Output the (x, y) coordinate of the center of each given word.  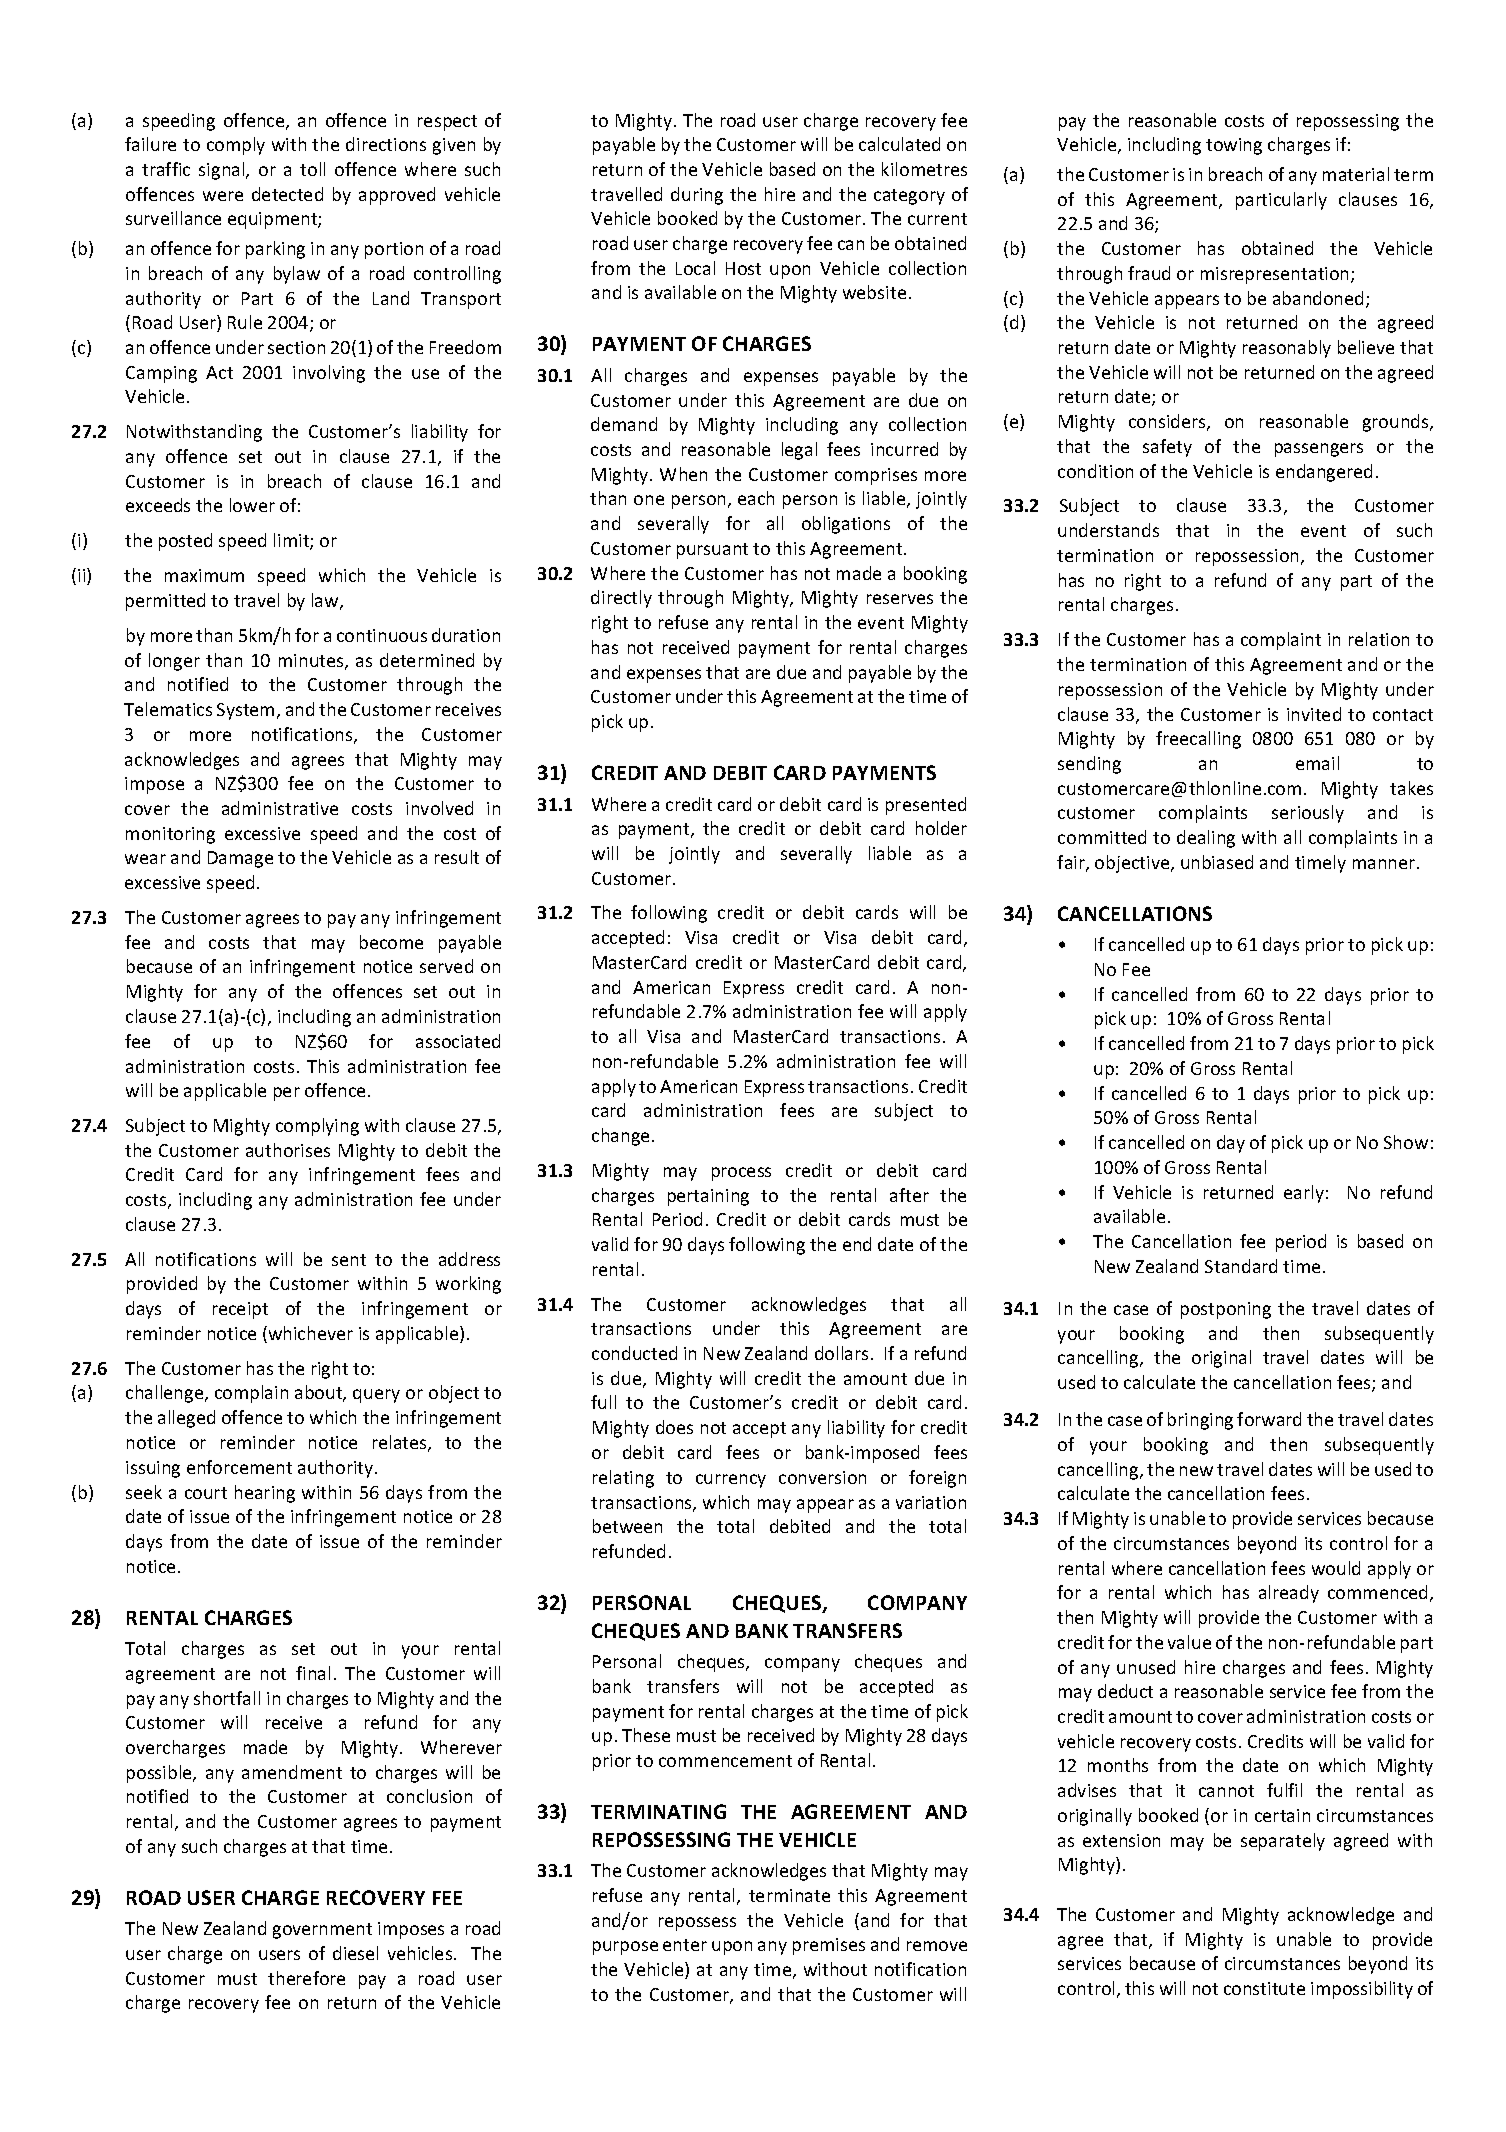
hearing (265, 1494)
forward (1269, 1419)
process (741, 1174)
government (322, 1931)
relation (1379, 639)
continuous (382, 635)
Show (1406, 1142)
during (697, 196)
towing (1234, 146)
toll (312, 169)
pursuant (712, 551)
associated (458, 1041)
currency (731, 1481)
